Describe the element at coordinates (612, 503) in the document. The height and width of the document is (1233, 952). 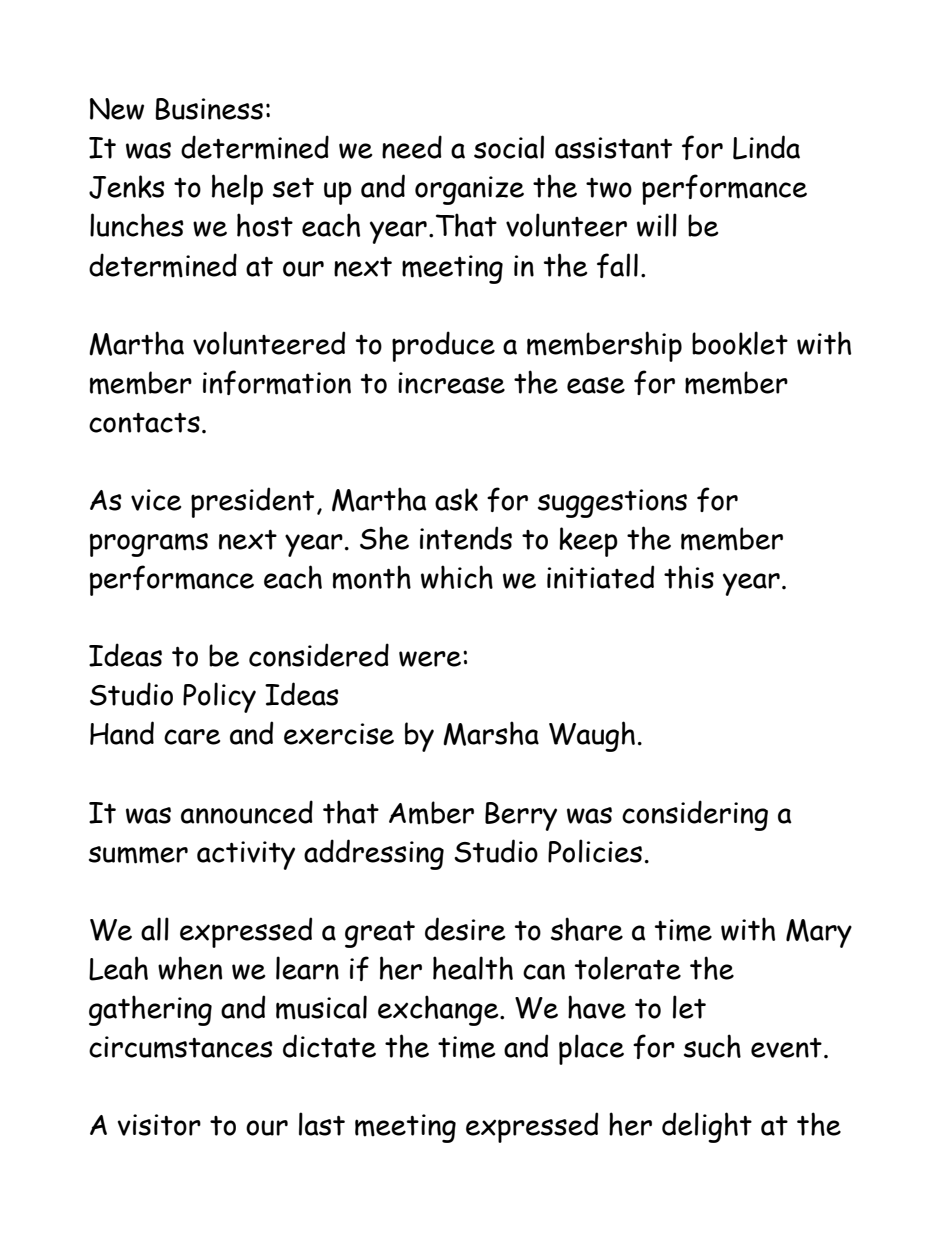
I see `suggestions` at that location.
